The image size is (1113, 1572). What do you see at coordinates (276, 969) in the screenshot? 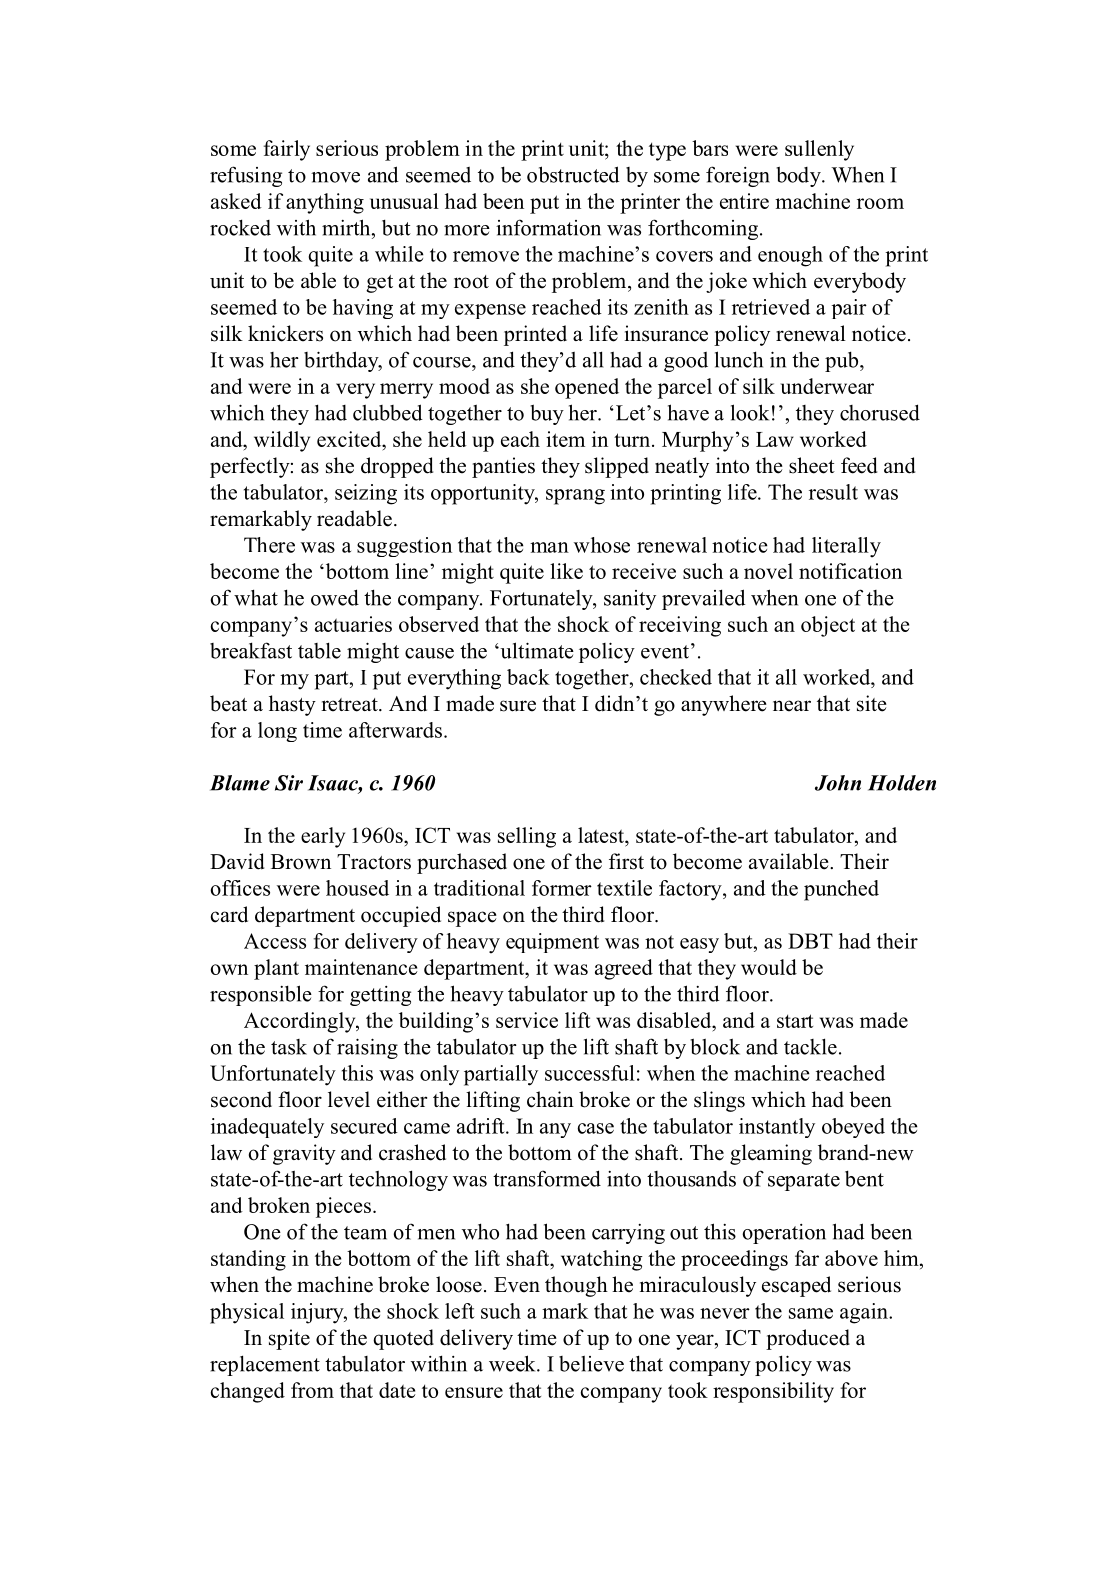
I see `plant` at bounding box center [276, 969].
